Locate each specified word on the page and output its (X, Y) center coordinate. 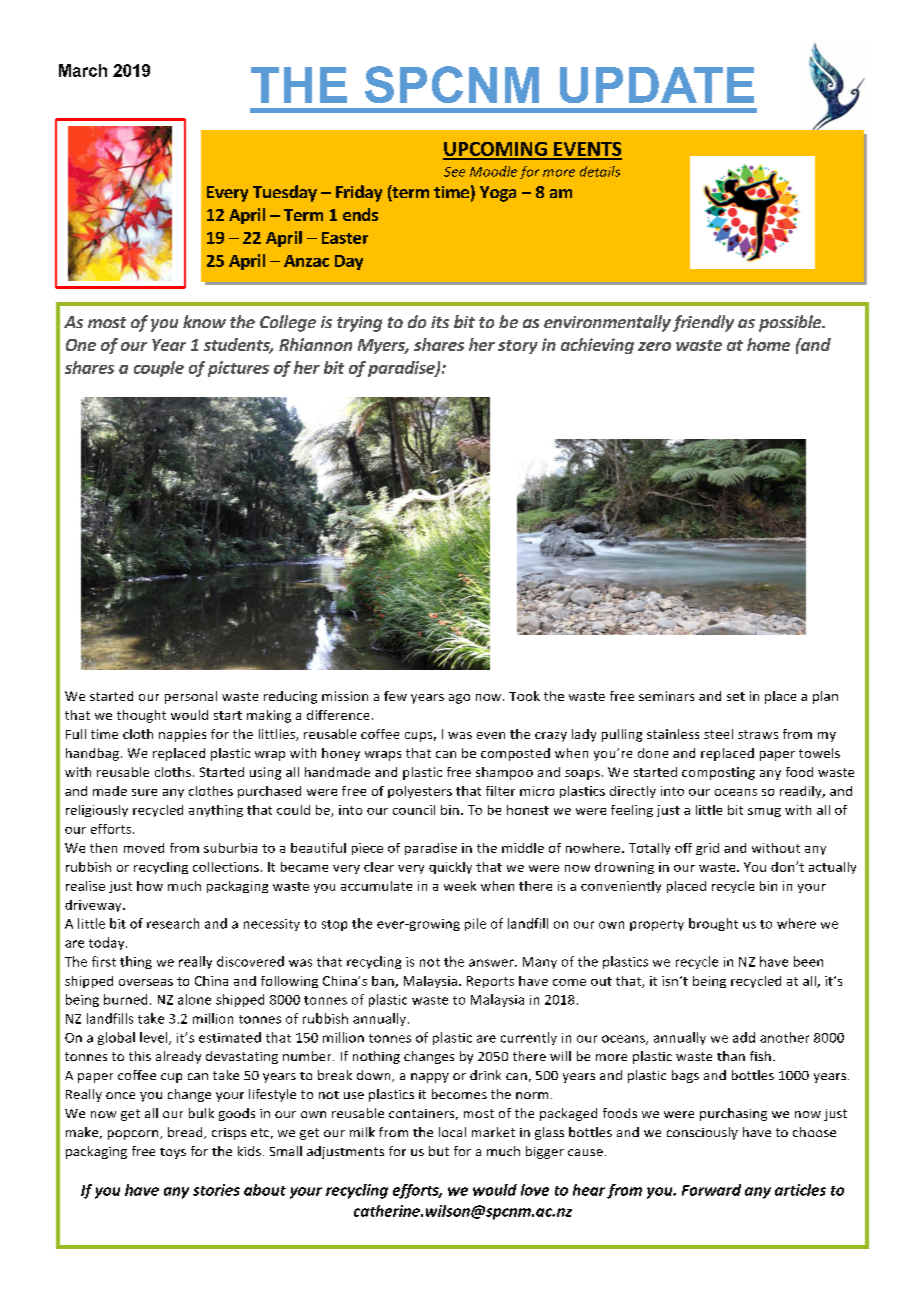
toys (173, 1153)
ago (459, 699)
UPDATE (657, 85)
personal (191, 697)
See (454, 172)
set (736, 696)
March (83, 70)
